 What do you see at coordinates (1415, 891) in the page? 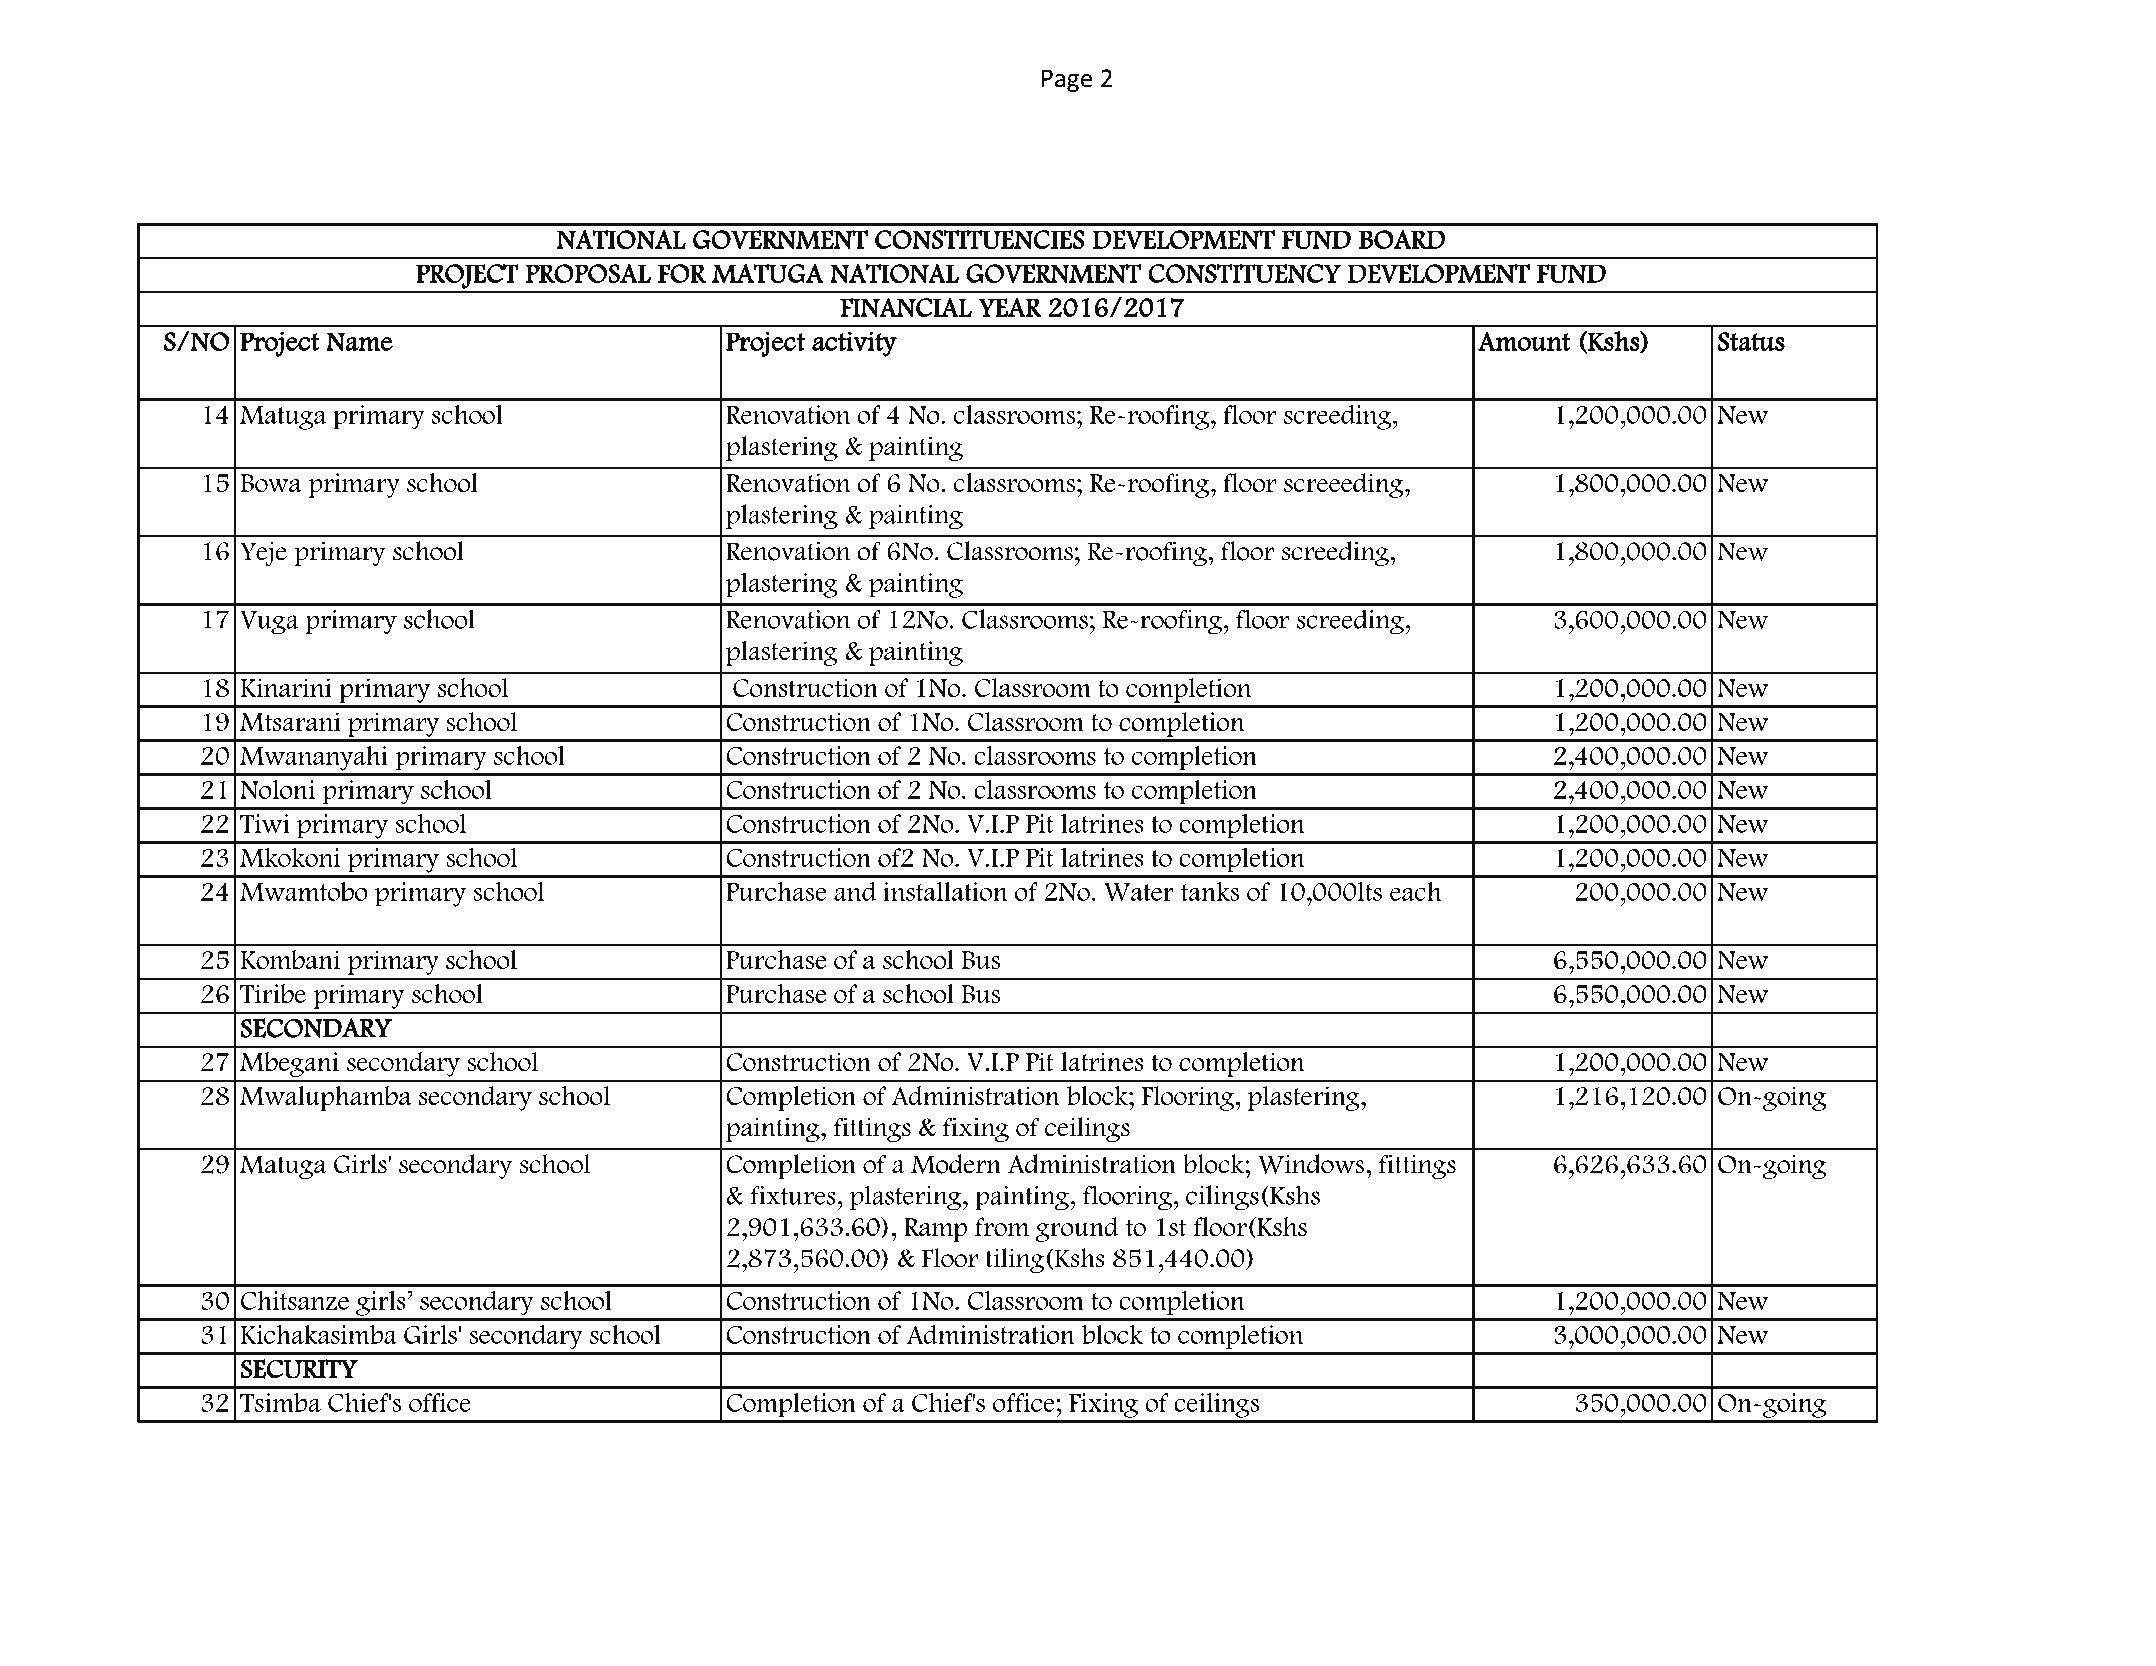
I see `each` at bounding box center [1415, 891].
